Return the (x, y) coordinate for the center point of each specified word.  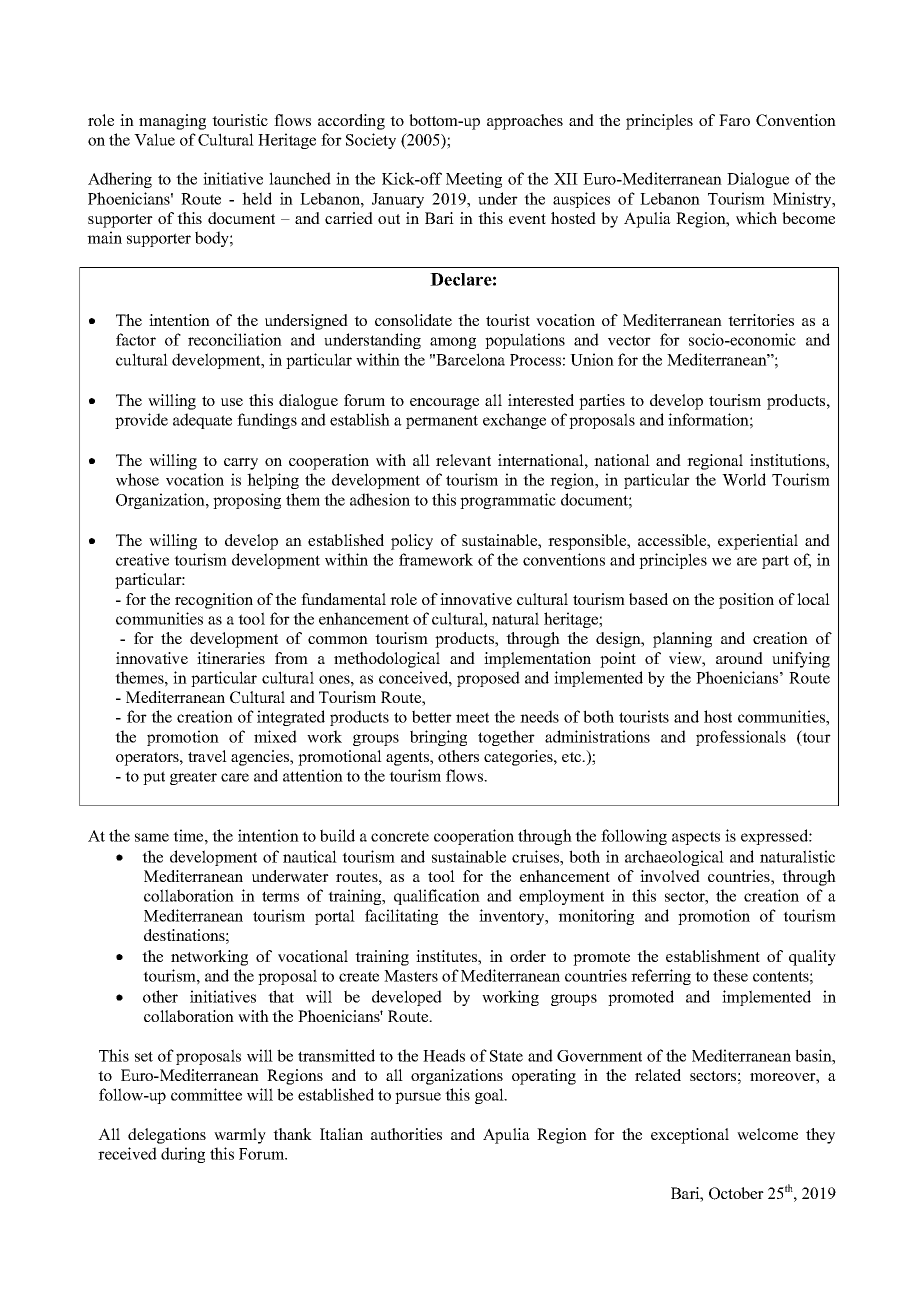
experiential (758, 542)
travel (207, 756)
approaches (525, 122)
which (756, 218)
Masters (411, 976)
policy (412, 542)
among (453, 343)
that (281, 996)
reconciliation (235, 339)
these (730, 975)
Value (154, 139)
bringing (438, 738)
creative (142, 559)
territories (761, 320)
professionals (741, 738)
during (183, 1155)
